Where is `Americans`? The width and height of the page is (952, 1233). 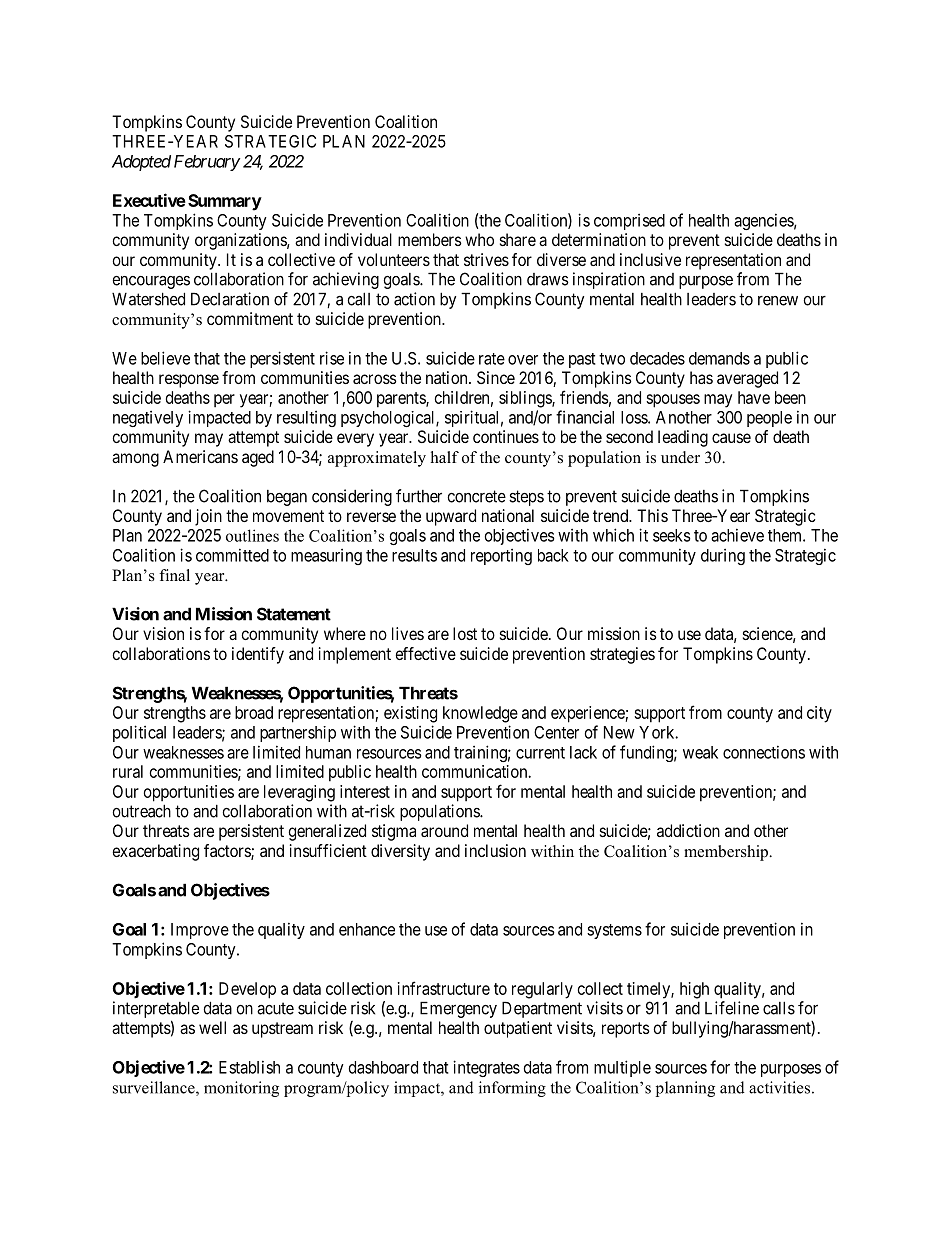 Americans is located at coordinates (200, 456).
